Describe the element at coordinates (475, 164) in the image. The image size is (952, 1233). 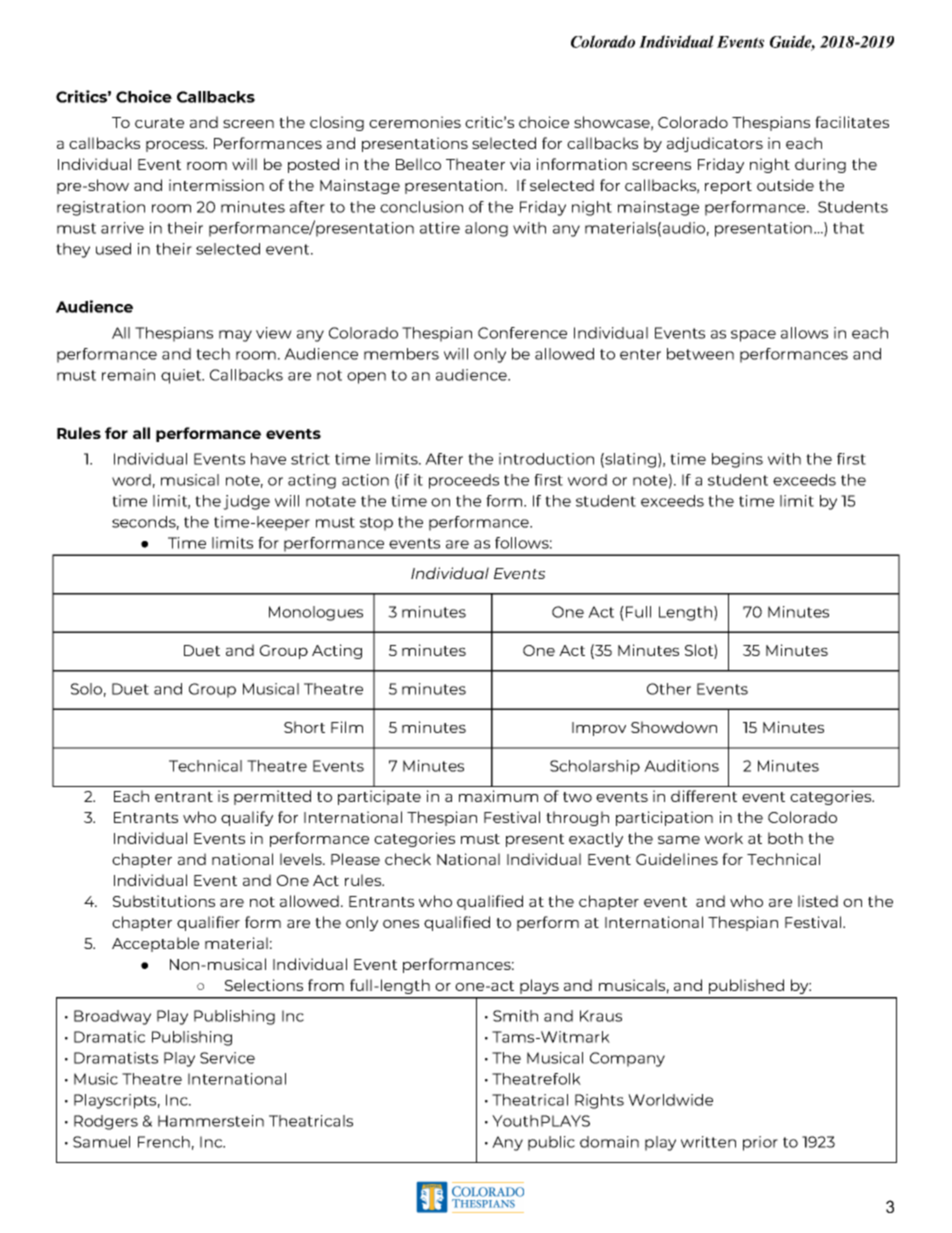
I see `Theater` at that location.
